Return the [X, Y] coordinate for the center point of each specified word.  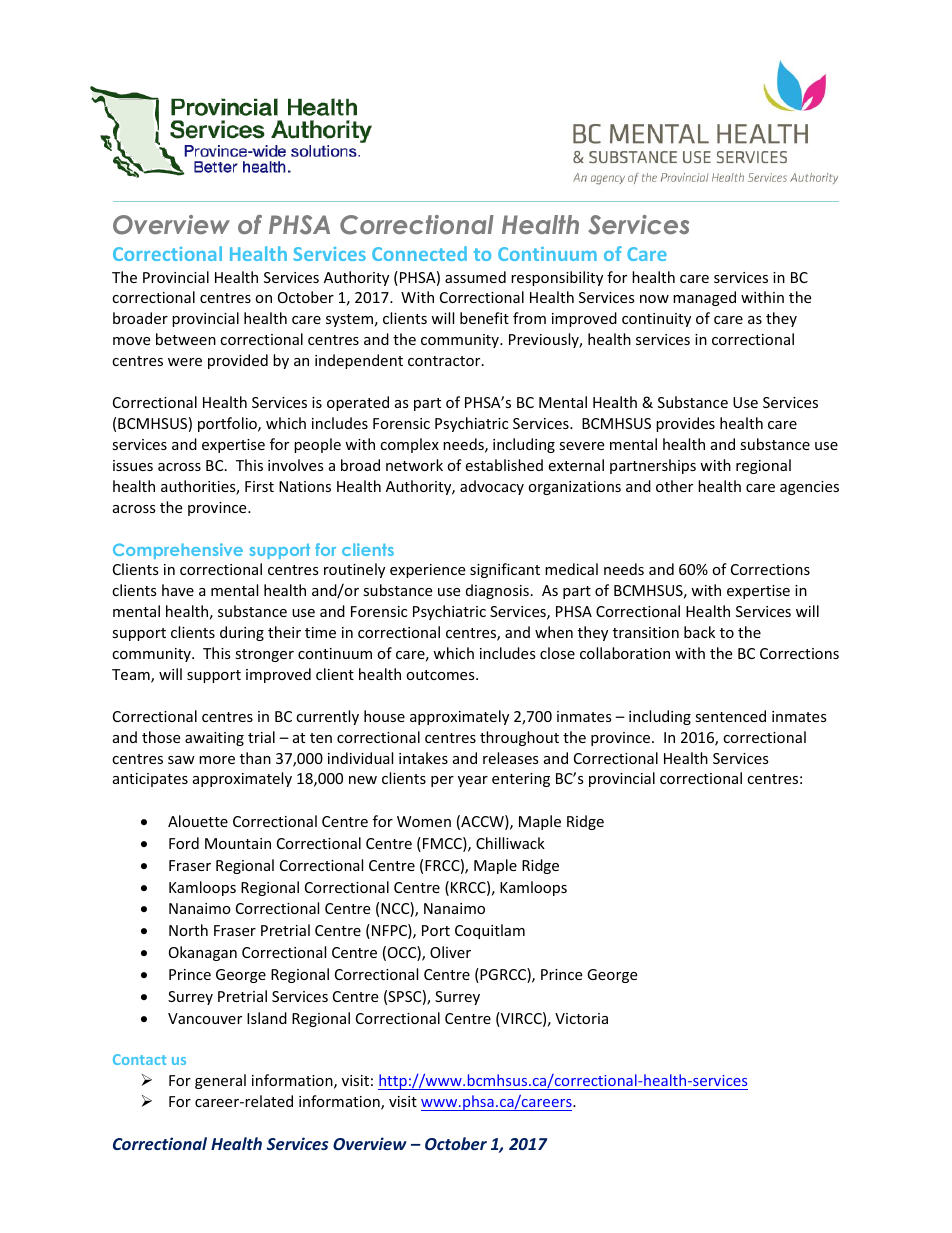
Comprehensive [178, 551]
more [217, 760]
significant [505, 570]
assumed [475, 277]
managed [704, 298]
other [674, 486]
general [220, 1081]
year [473, 781]
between [186, 339]
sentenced [730, 716]
